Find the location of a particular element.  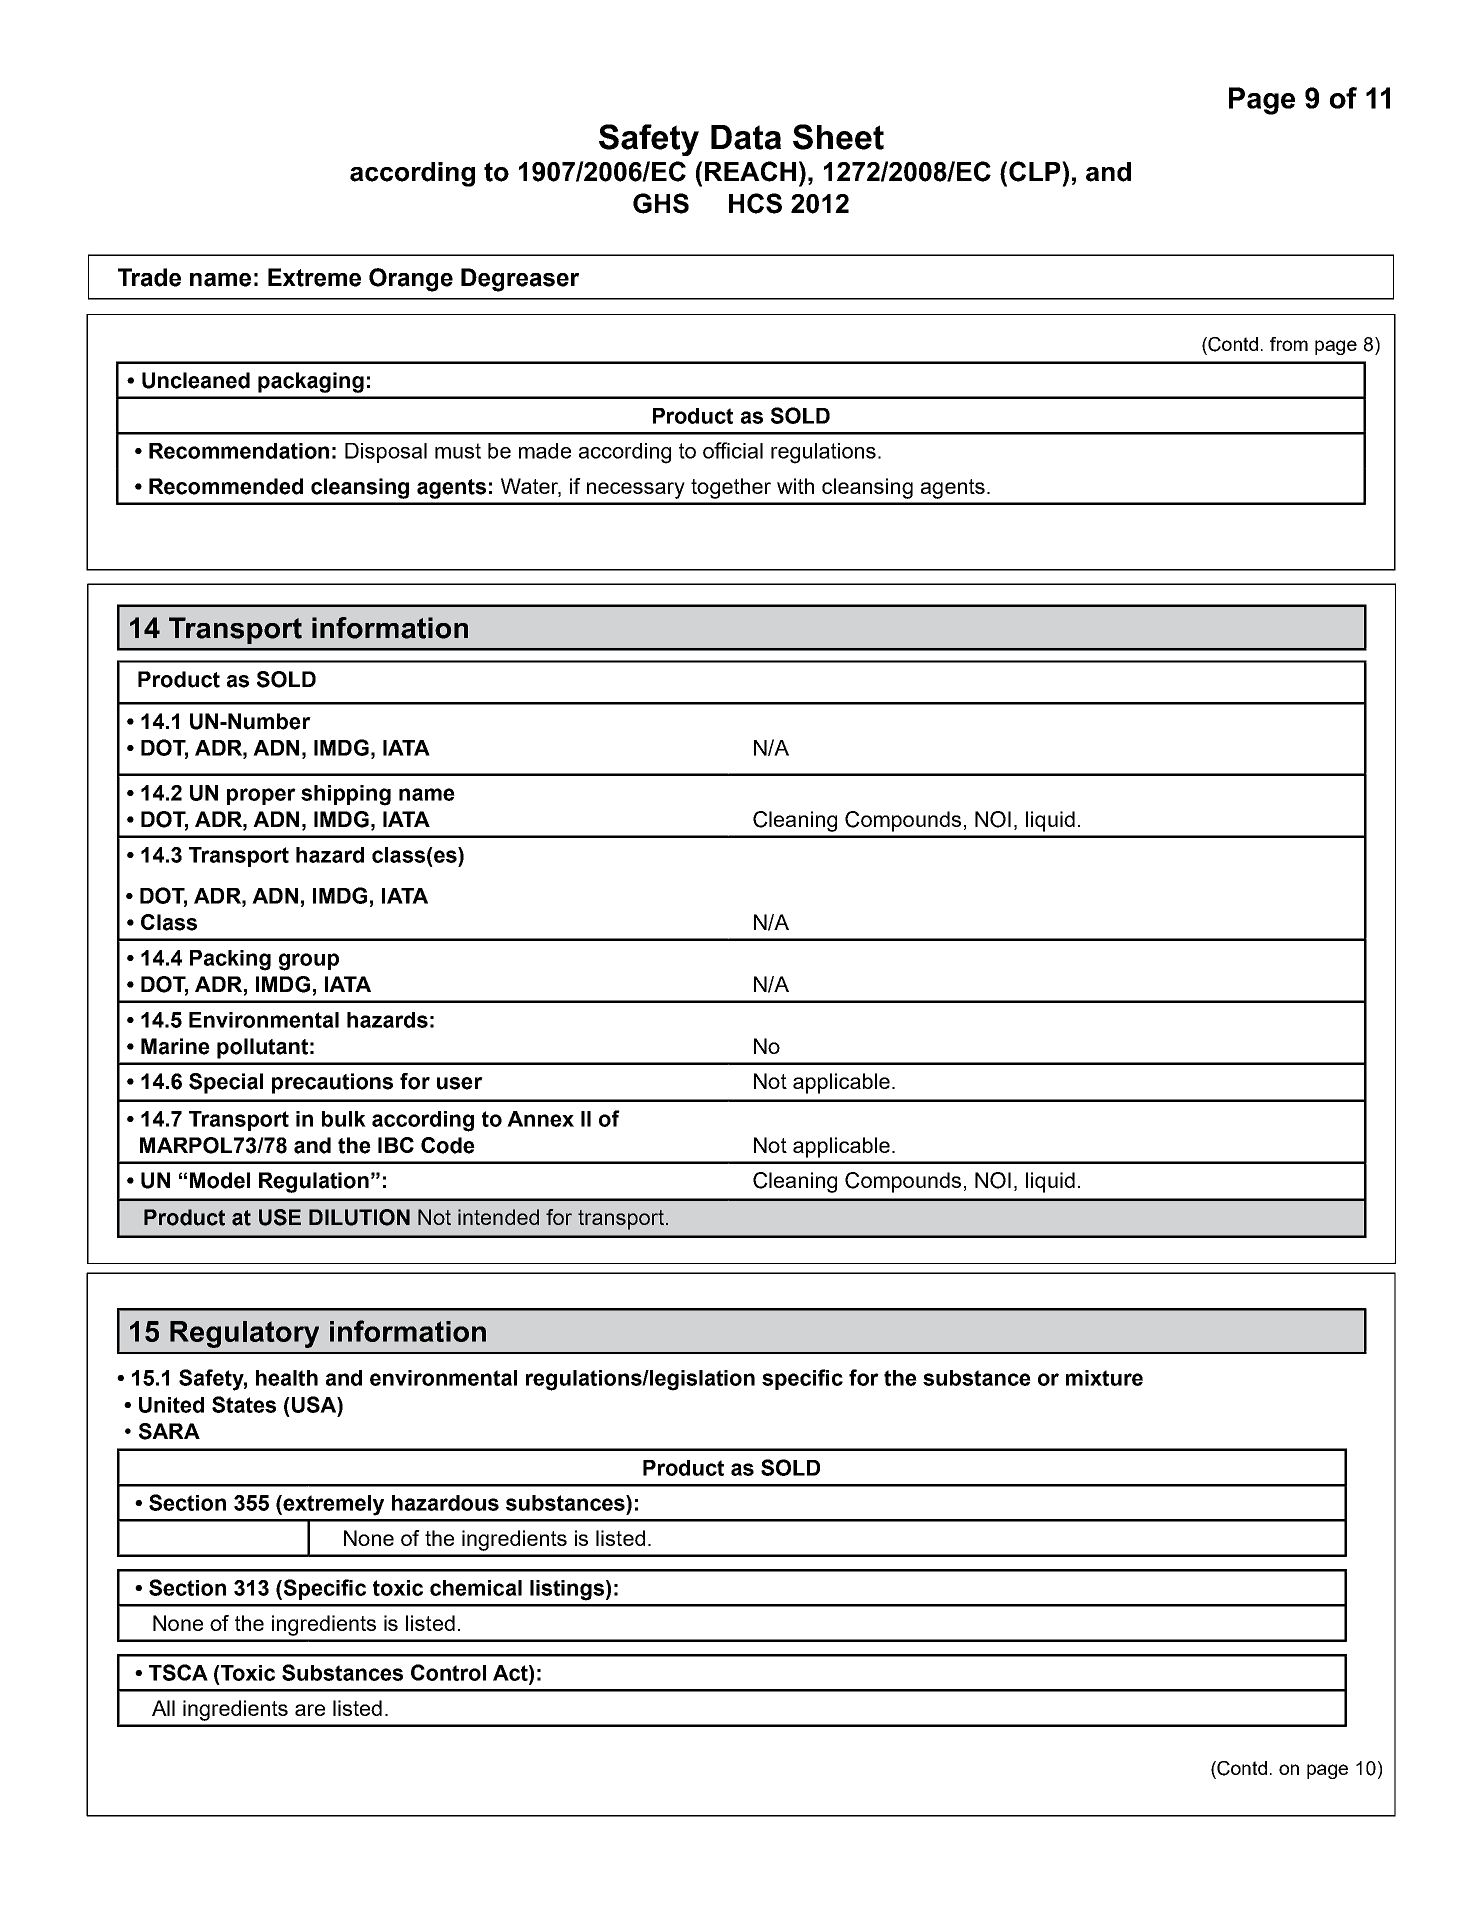

Trade is located at coordinates (149, 277).
